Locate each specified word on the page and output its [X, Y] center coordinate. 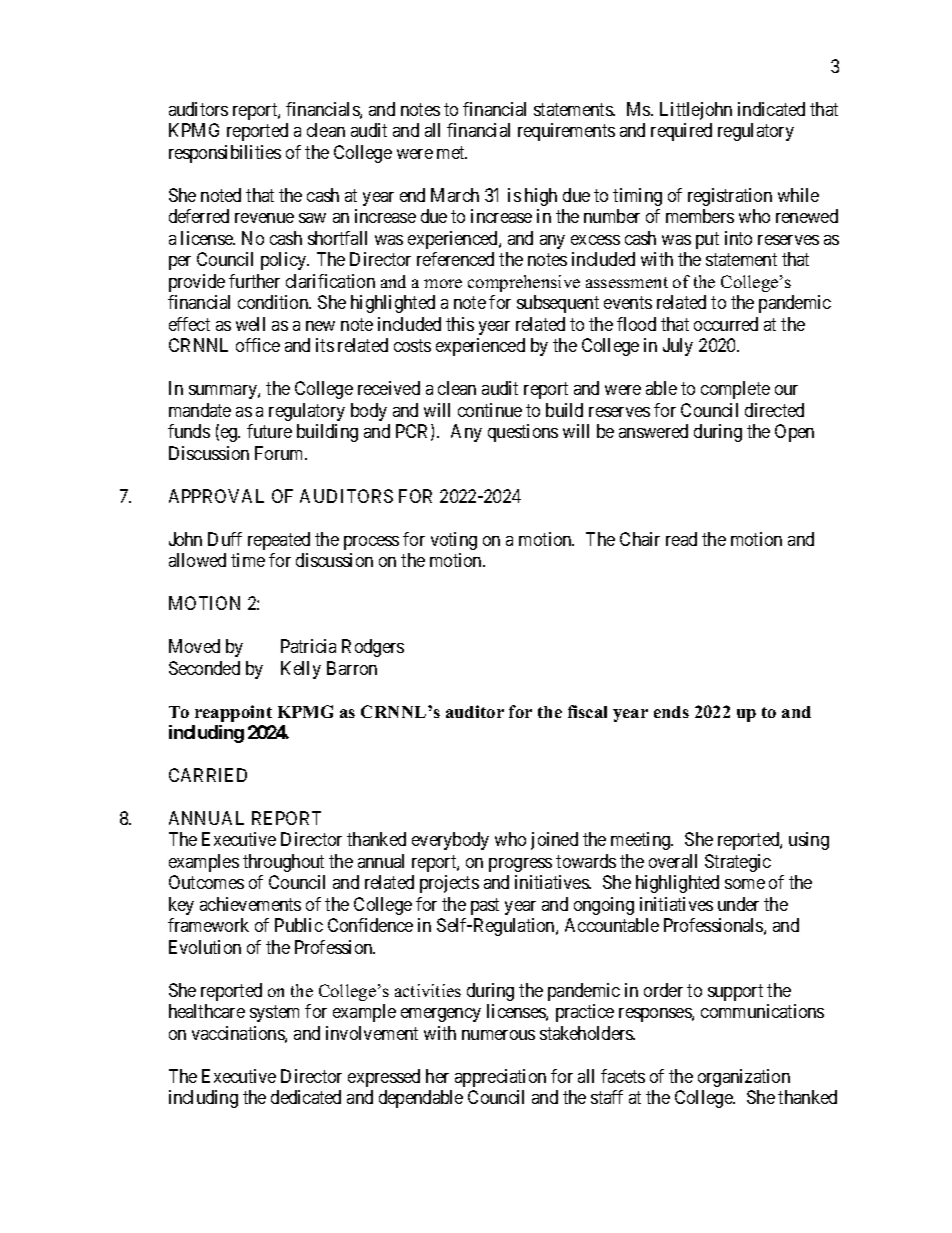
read [681, 539]
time [248, 560]
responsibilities [225, 154]
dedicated [306, 1097]
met [452, 152]
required [681, 132]
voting [454, 541]
